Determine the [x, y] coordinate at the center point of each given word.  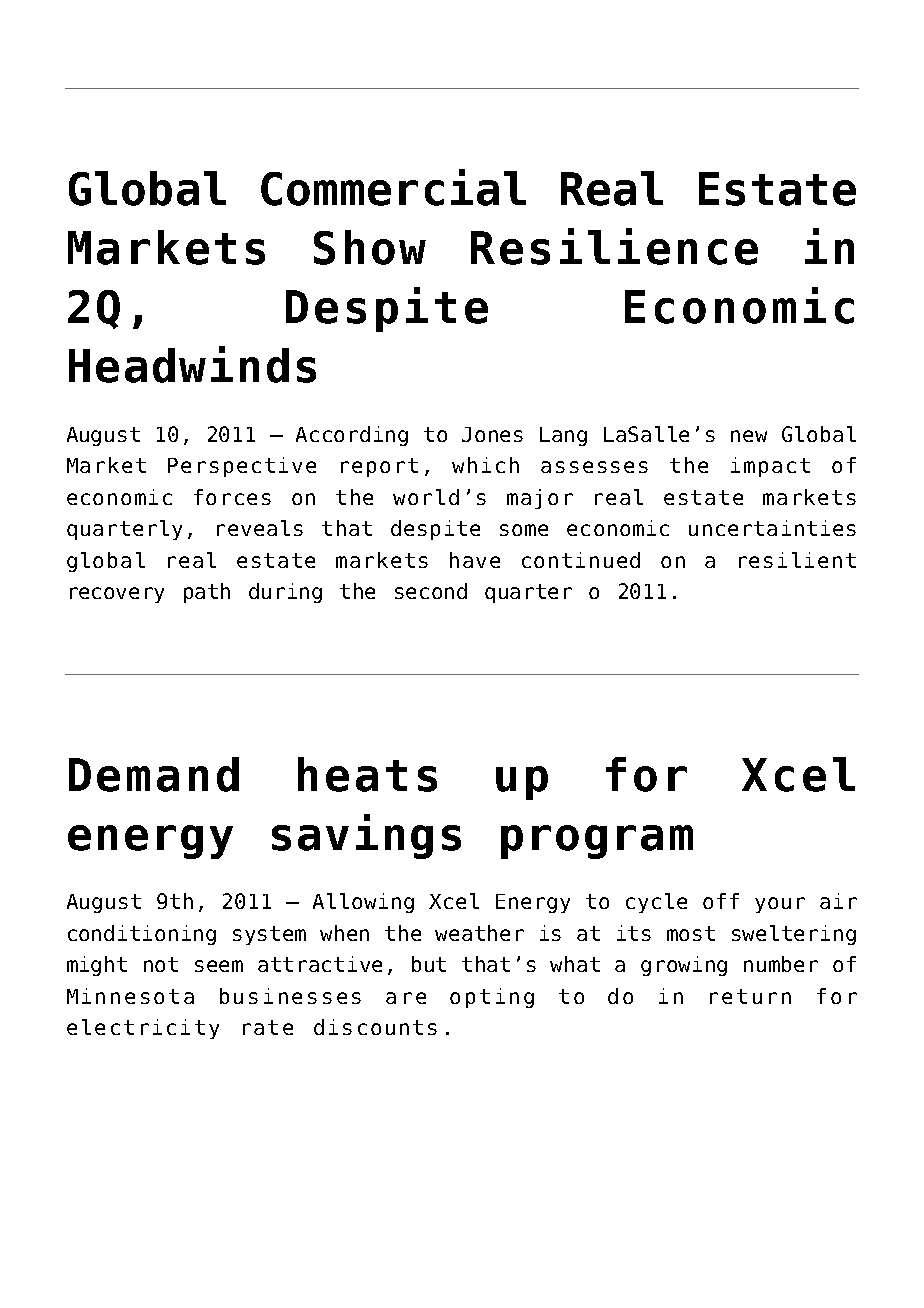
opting [492, 998]
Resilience [614, 246]
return [750, 996]
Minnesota [130, 996]
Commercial [393, 187]
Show [370, 247]
